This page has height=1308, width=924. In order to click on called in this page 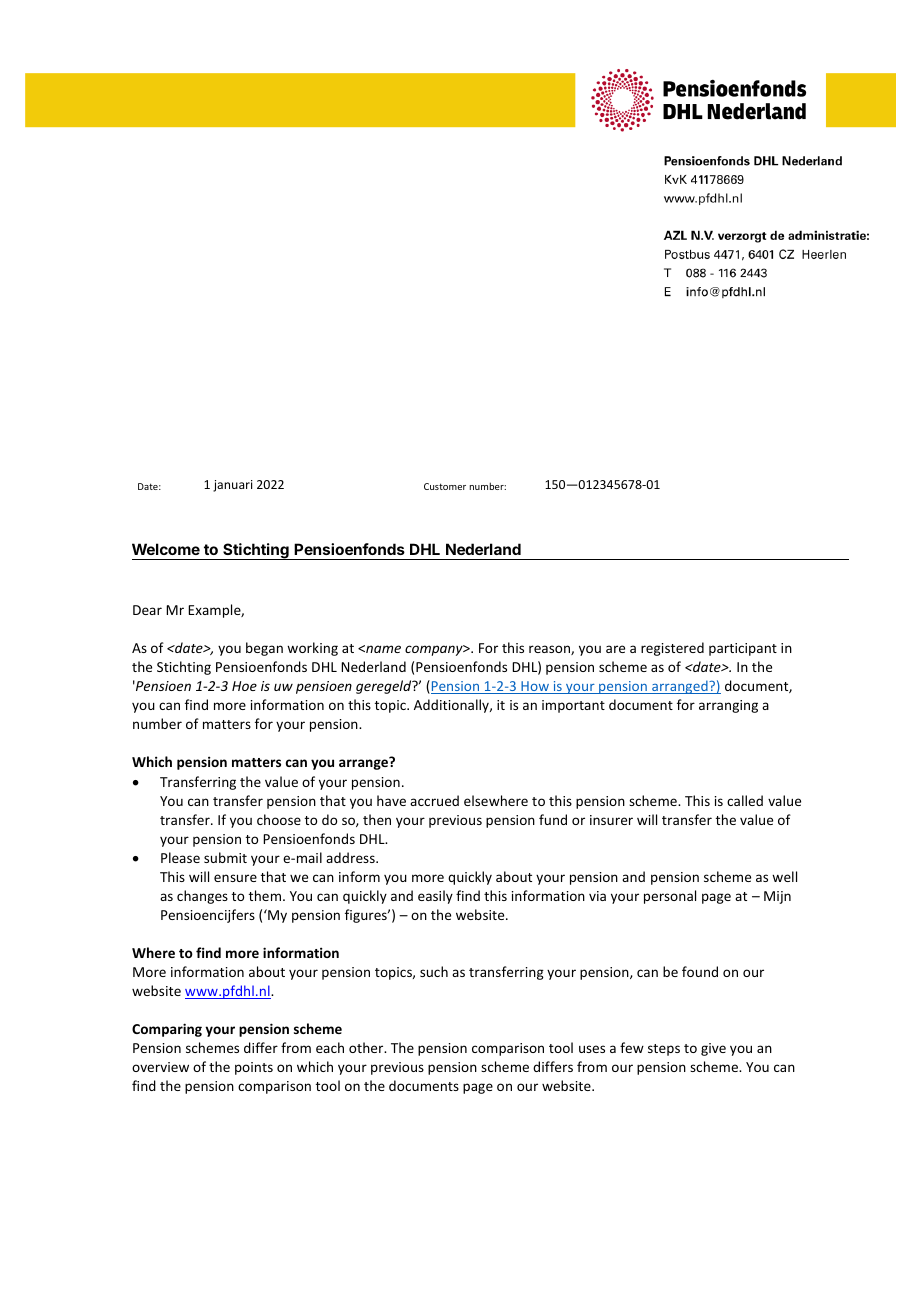, I will do `click(745, 800)`.
